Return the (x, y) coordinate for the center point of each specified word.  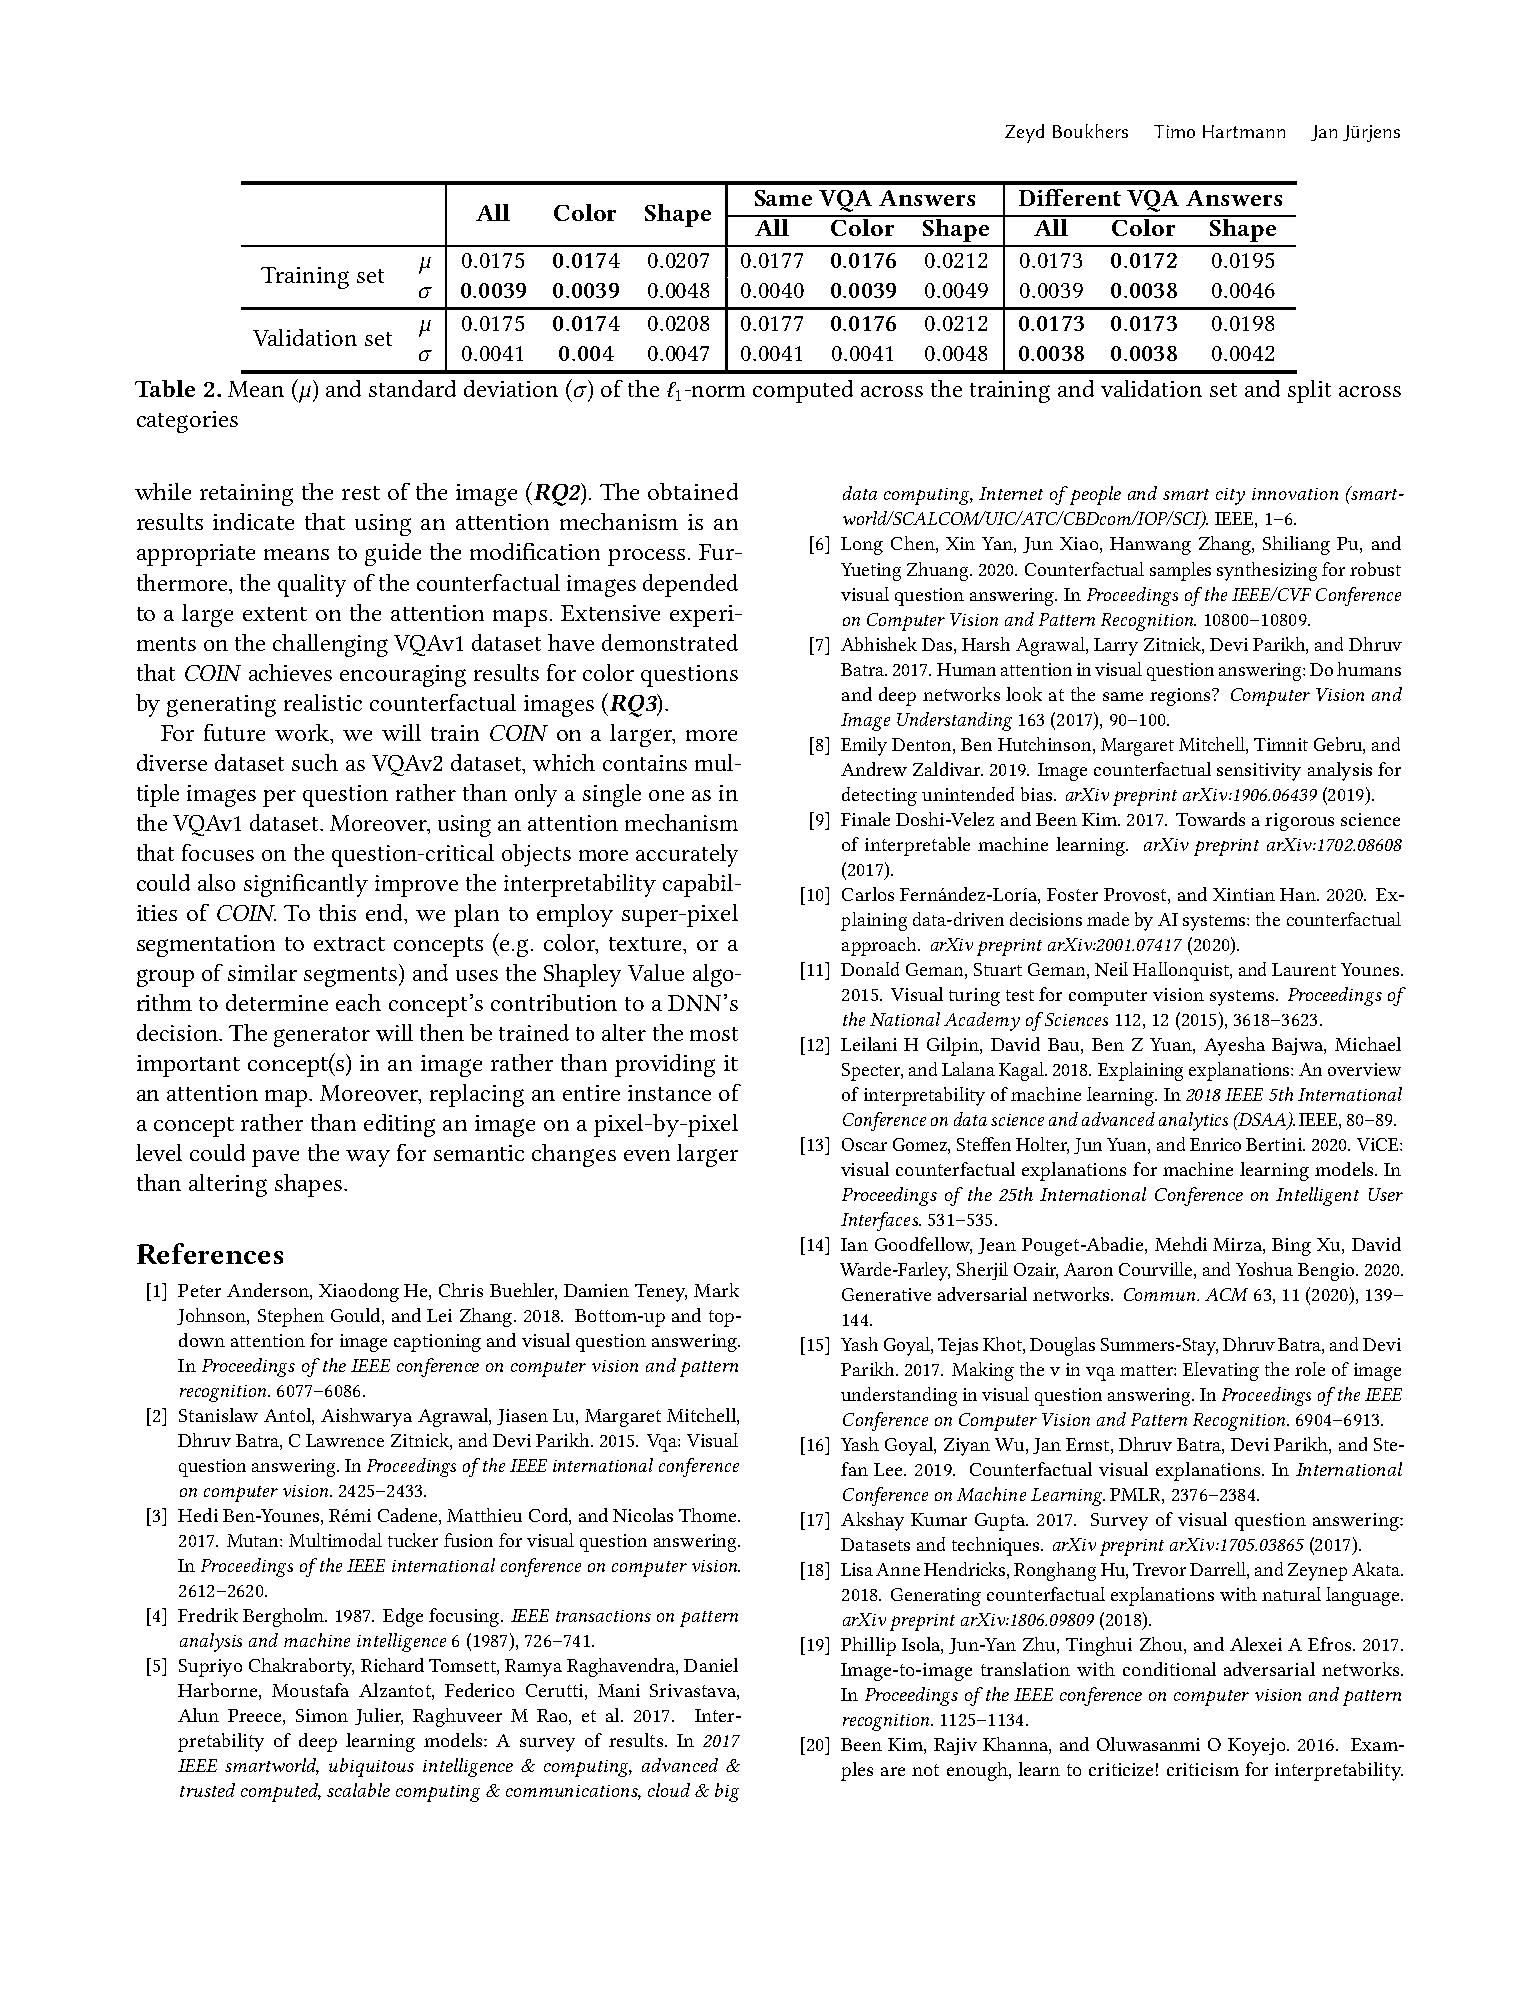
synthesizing (1267, 571)
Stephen (291, 1317)
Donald (870, 969)
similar (262, 972)
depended (690, 585)
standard (412, 388)
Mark (716, 1290)
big (727, 1792)
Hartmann (1244, 131)
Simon (322, 1715)
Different (1070, 197)
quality (312, 585)
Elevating (1221, 1371)
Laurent (1304, 969)
